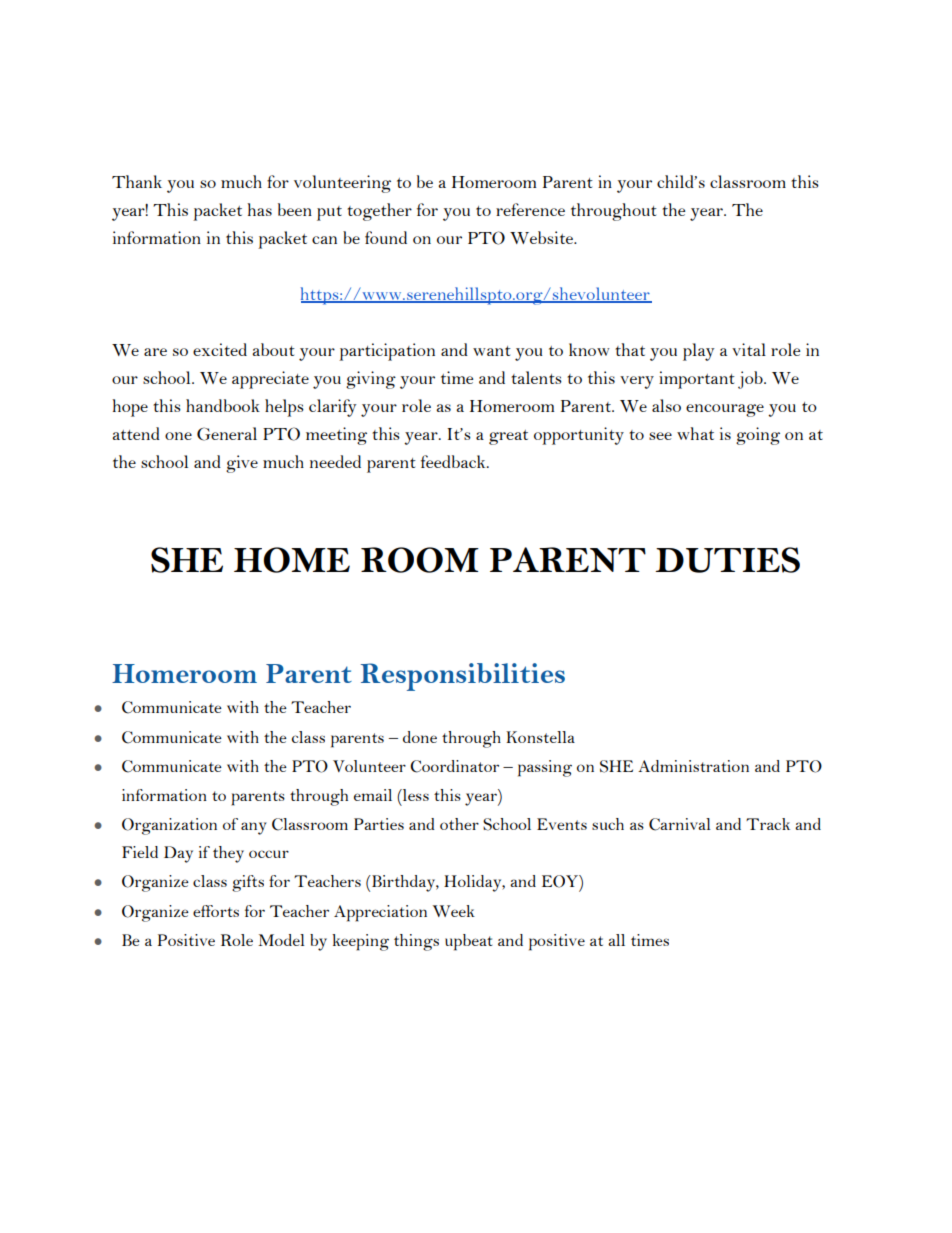 This page has height=1233, width=952. Describe the element at coordinates (727, 560) in the page. I see `DUTIES` at that location.
